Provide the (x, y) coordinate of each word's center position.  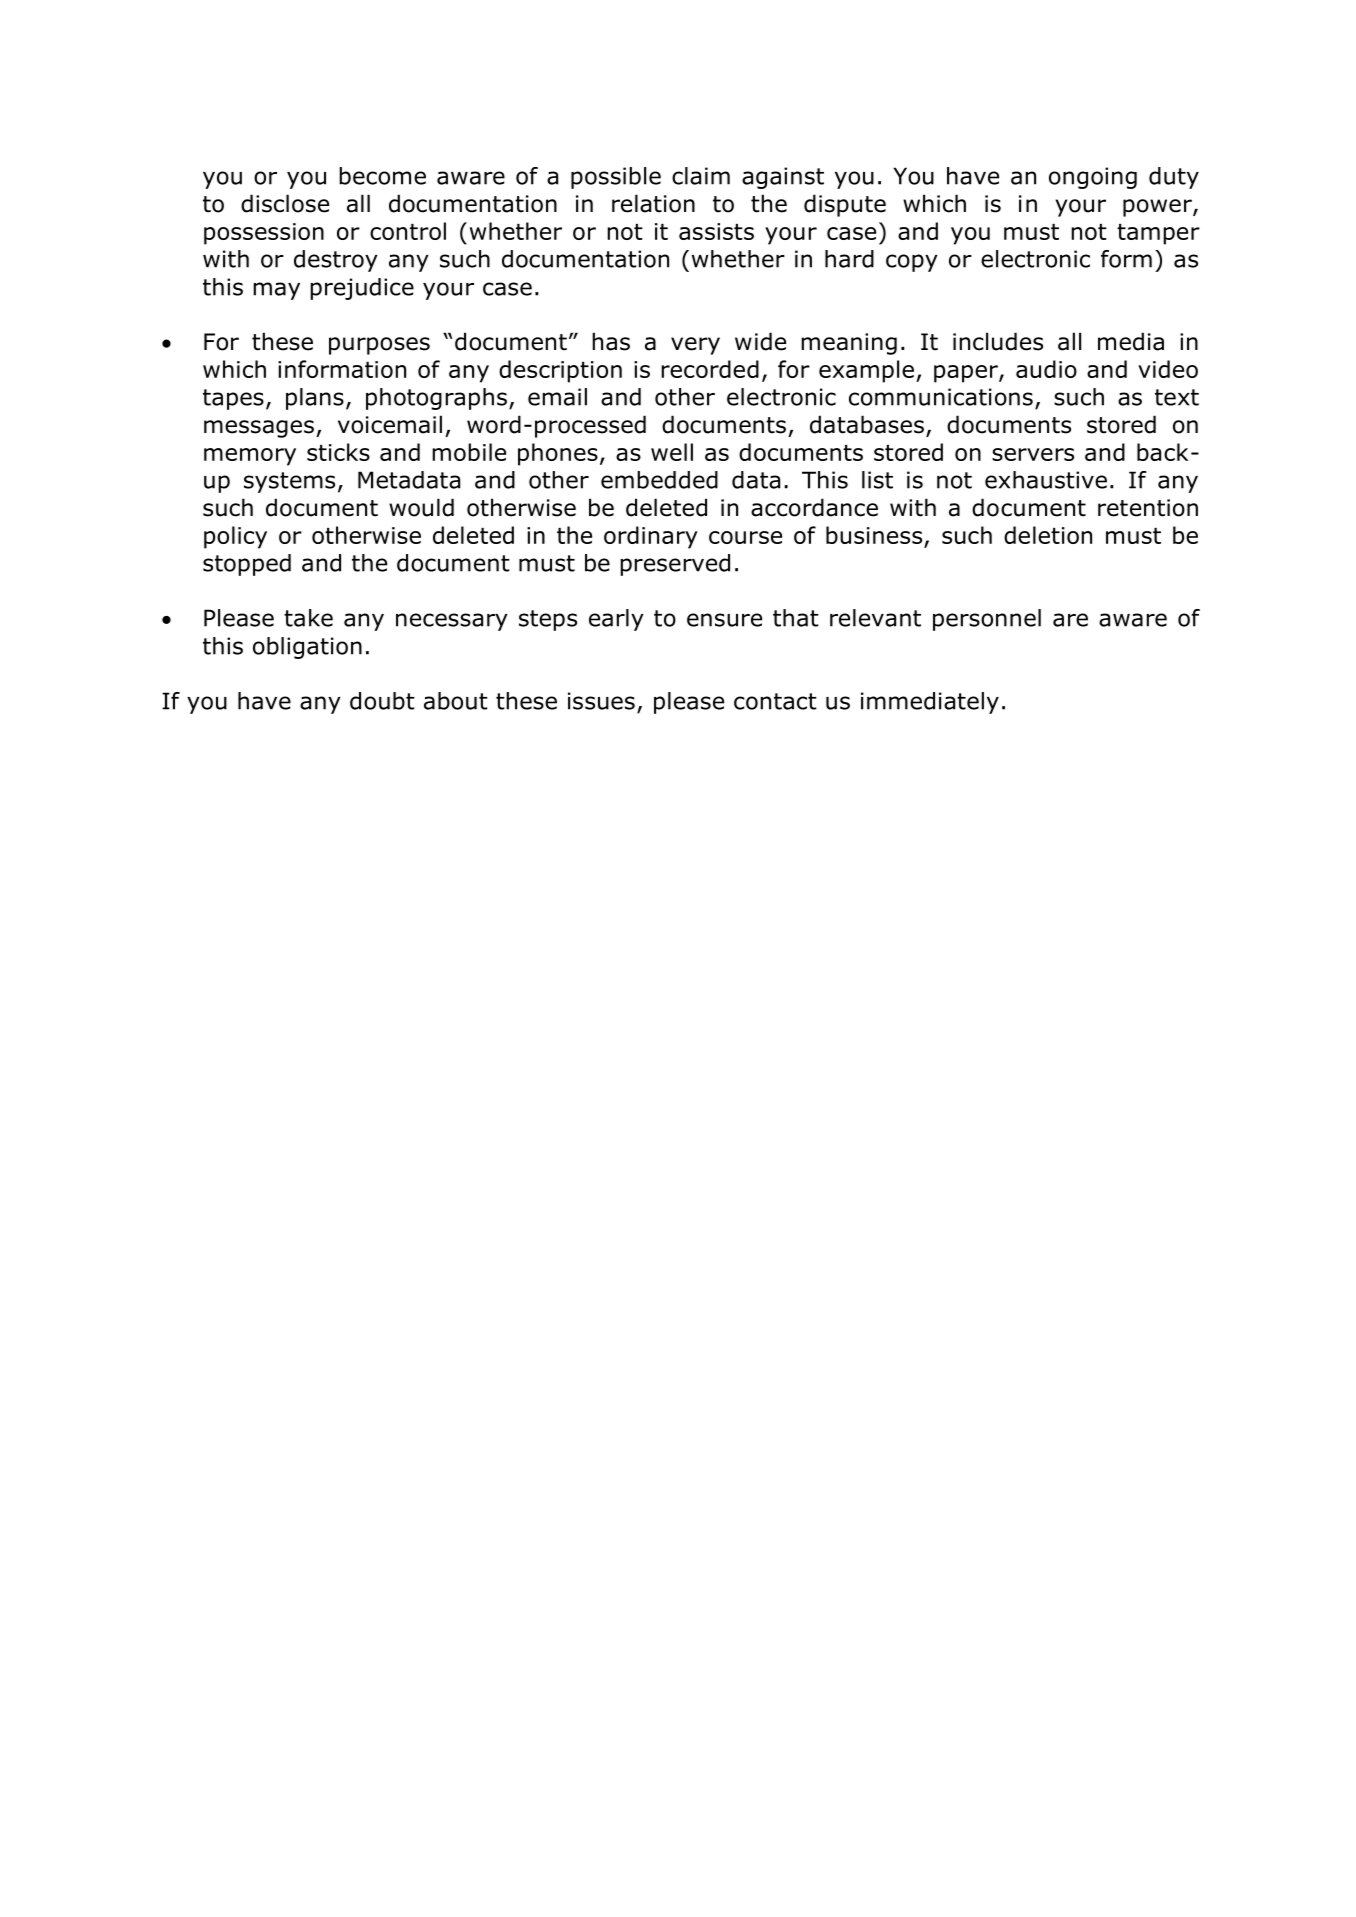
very (695, 346)
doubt (382, 701)
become (382, 176)
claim (701, 176)
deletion (1048, 535)
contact (775, 701)
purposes (379, 346)
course (745, 537)
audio (1046, 369)
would (421, 507)
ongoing (1093, 178)
